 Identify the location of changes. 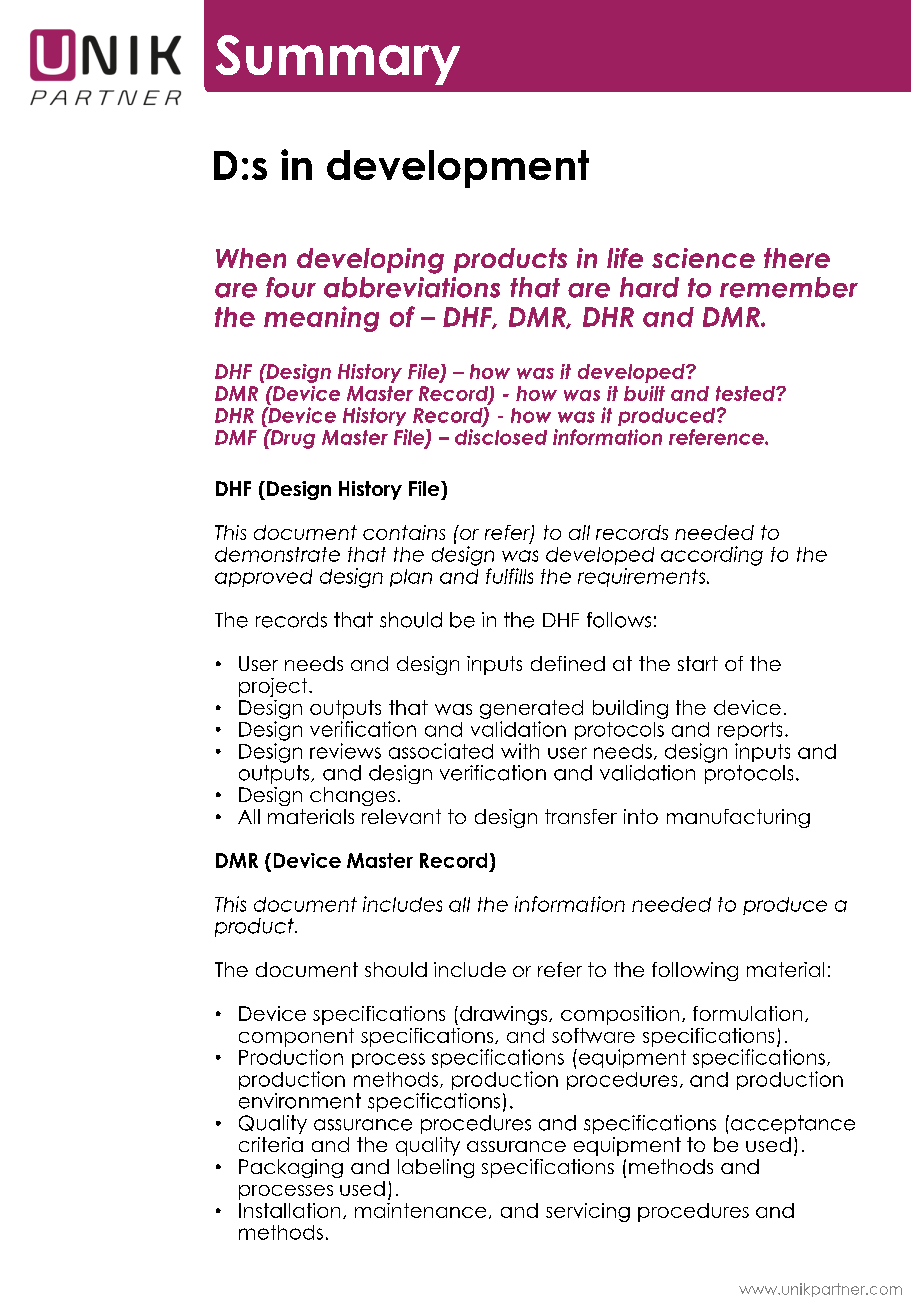
(352, 796).
